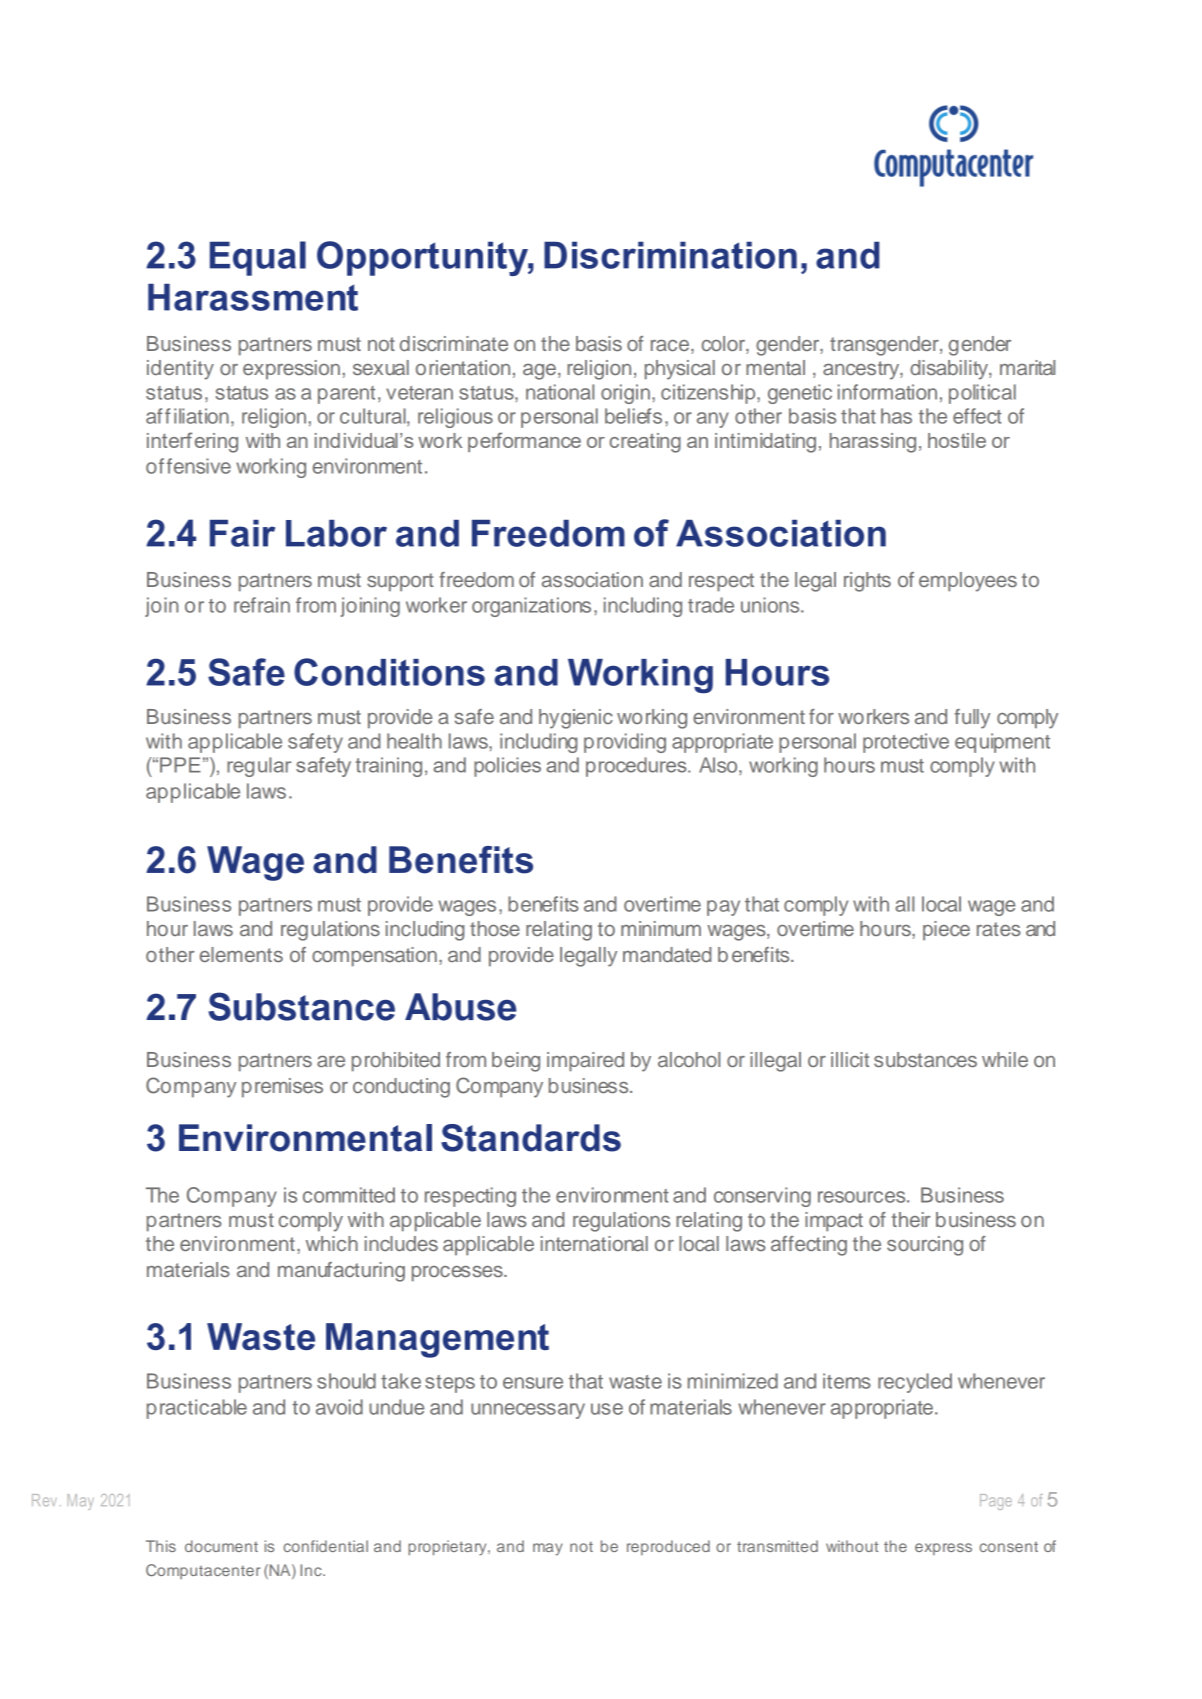 Image resolution: width=1202 pixels, height=1699 pixels. I want to click on proprietary, so click(448, 1548).
